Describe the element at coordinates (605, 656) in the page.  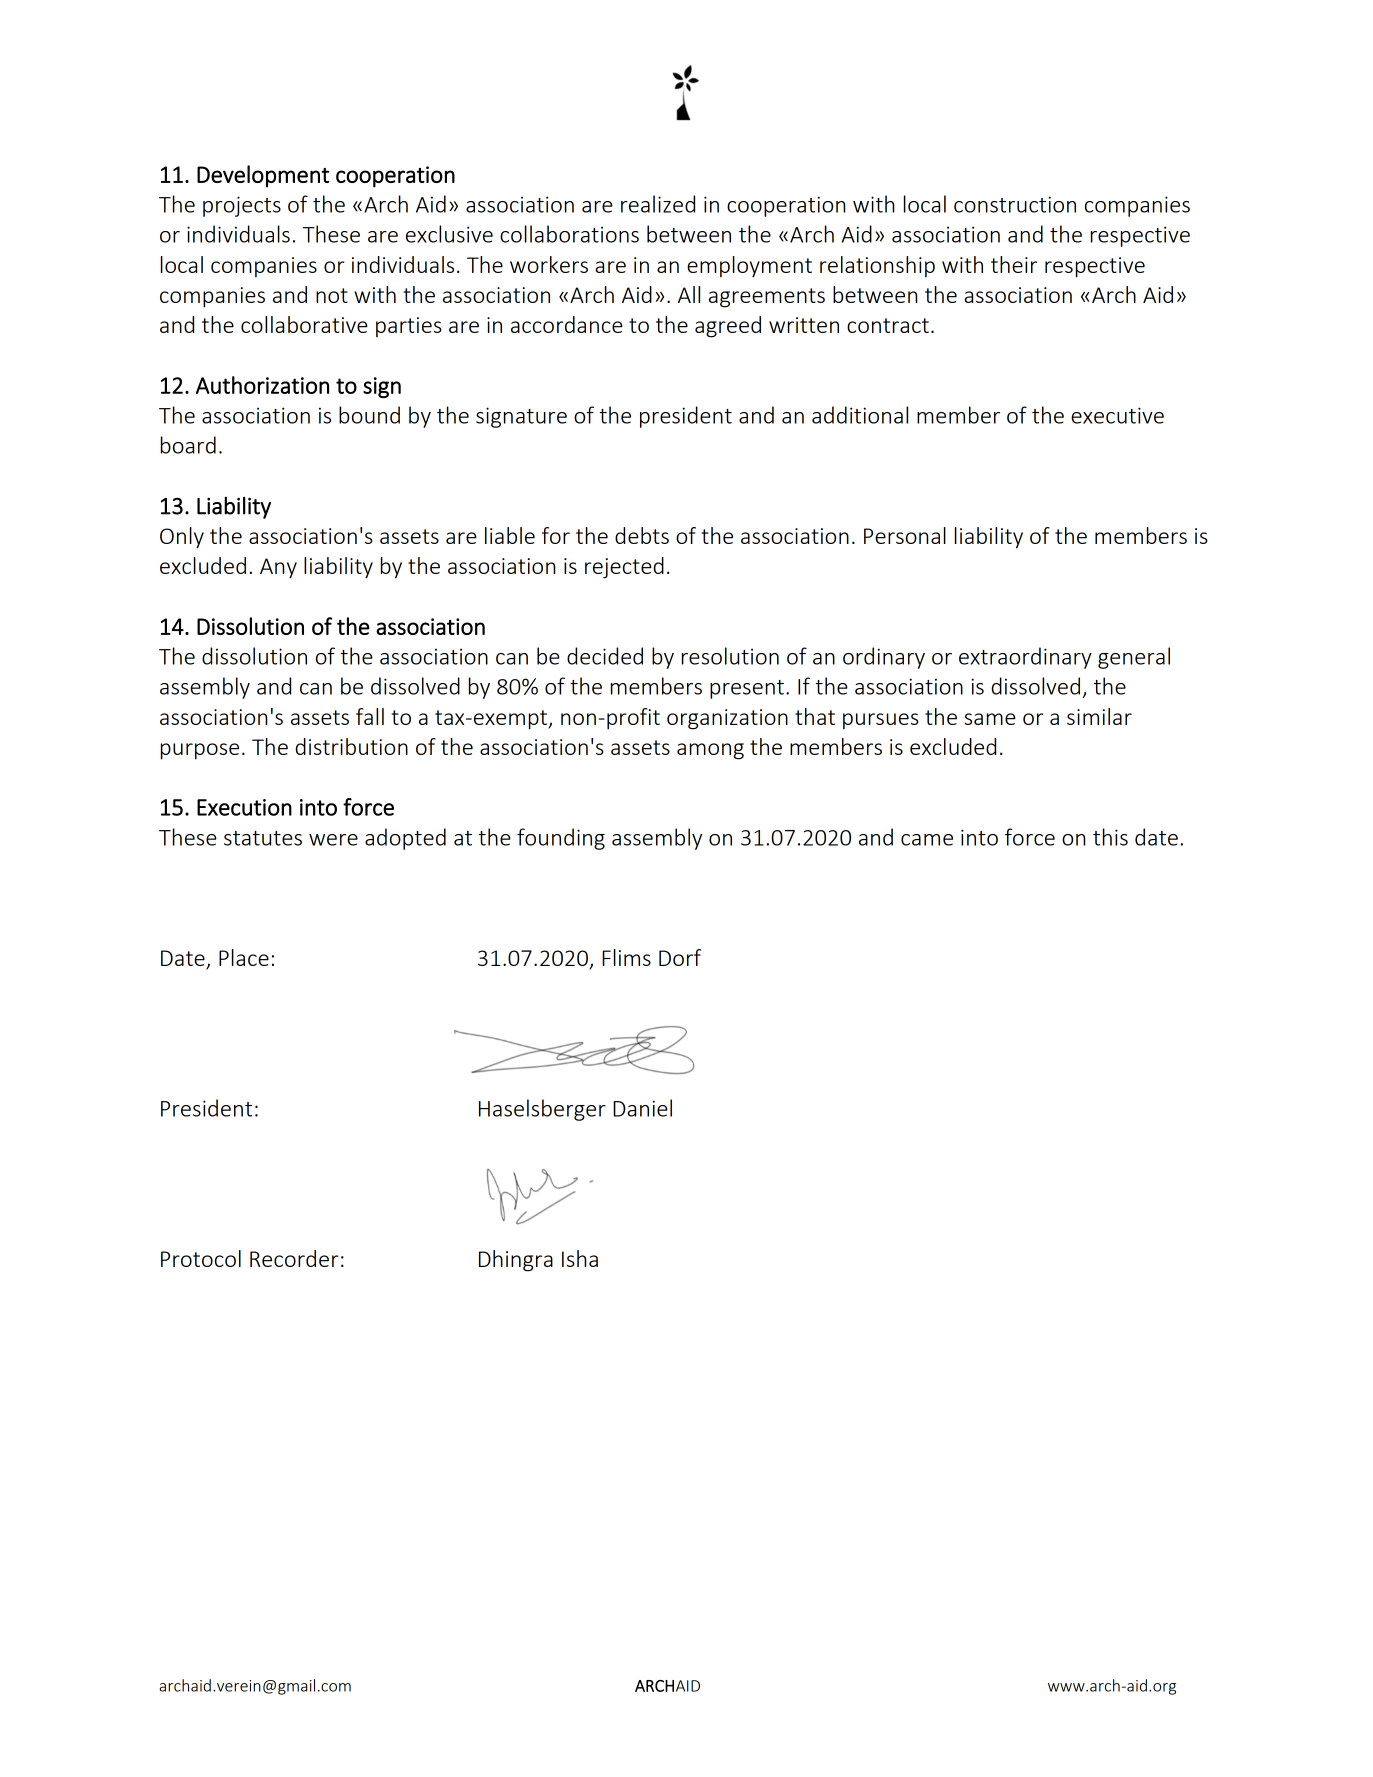
I see `decided` at that location.
